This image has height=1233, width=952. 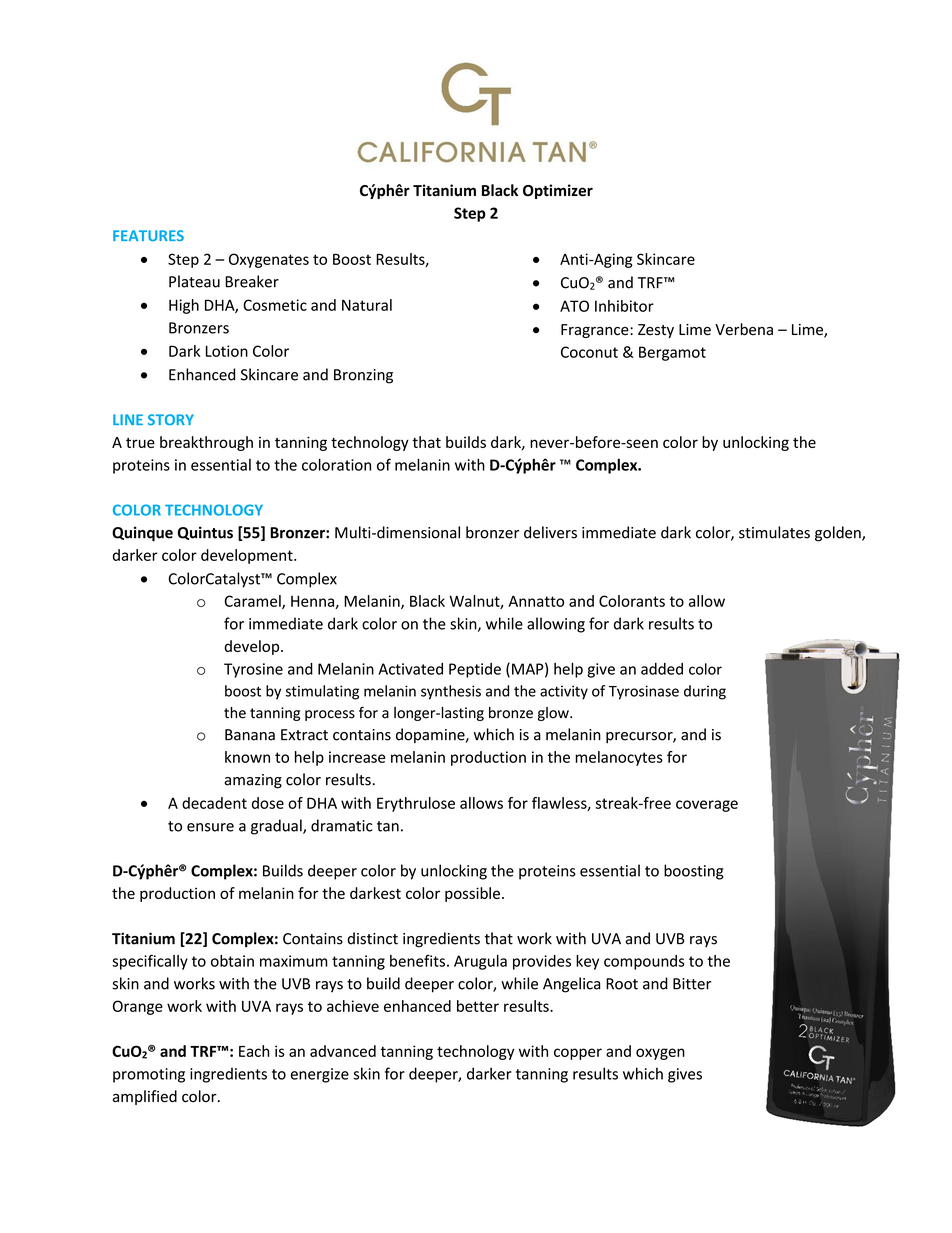 I want to click on delivers, so click(x=550, y=532).
